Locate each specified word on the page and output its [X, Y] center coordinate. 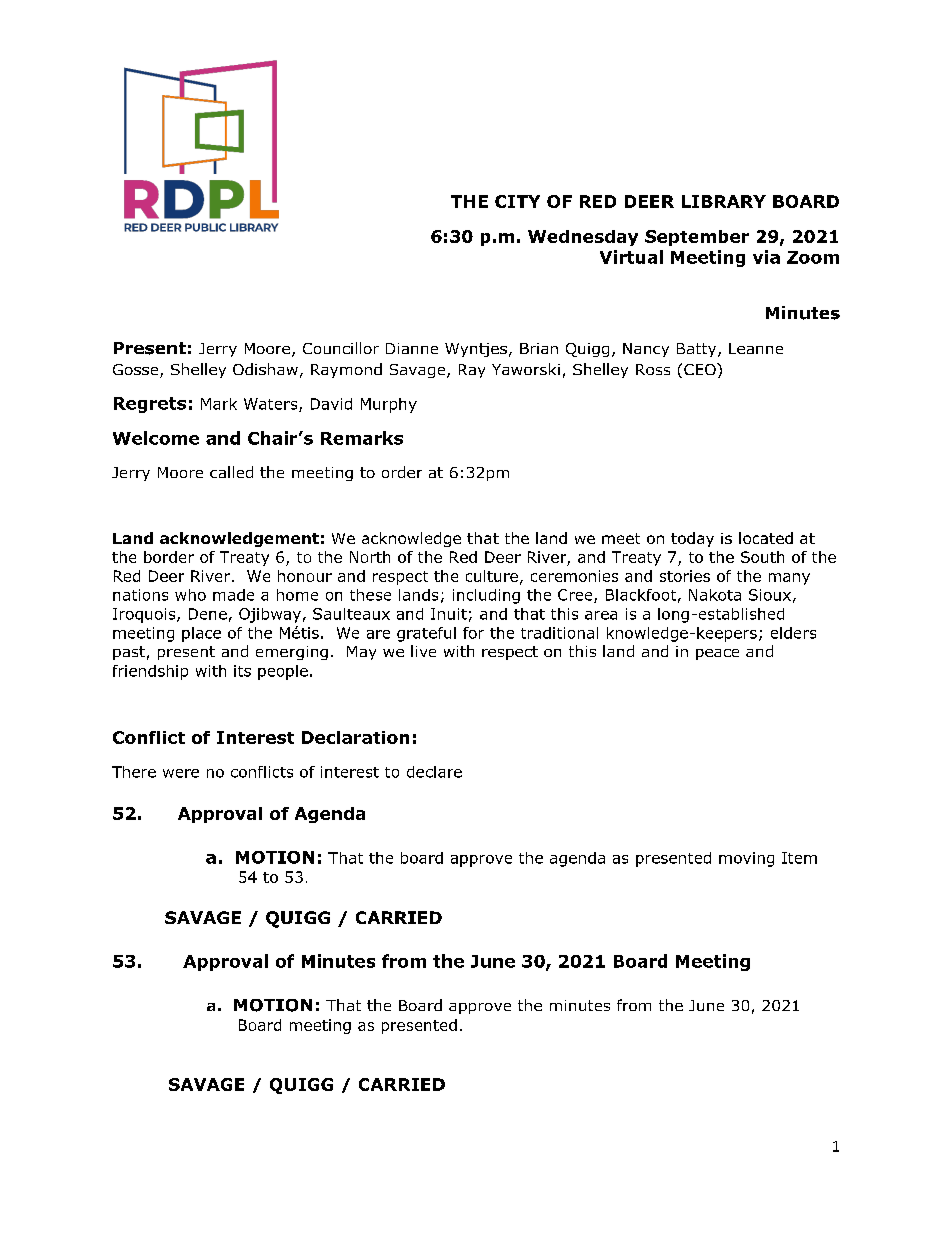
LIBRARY [724, 201]
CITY [517, 201]
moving [746, 859]
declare [434, 772]
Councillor [341, 348]
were [181, 773]
